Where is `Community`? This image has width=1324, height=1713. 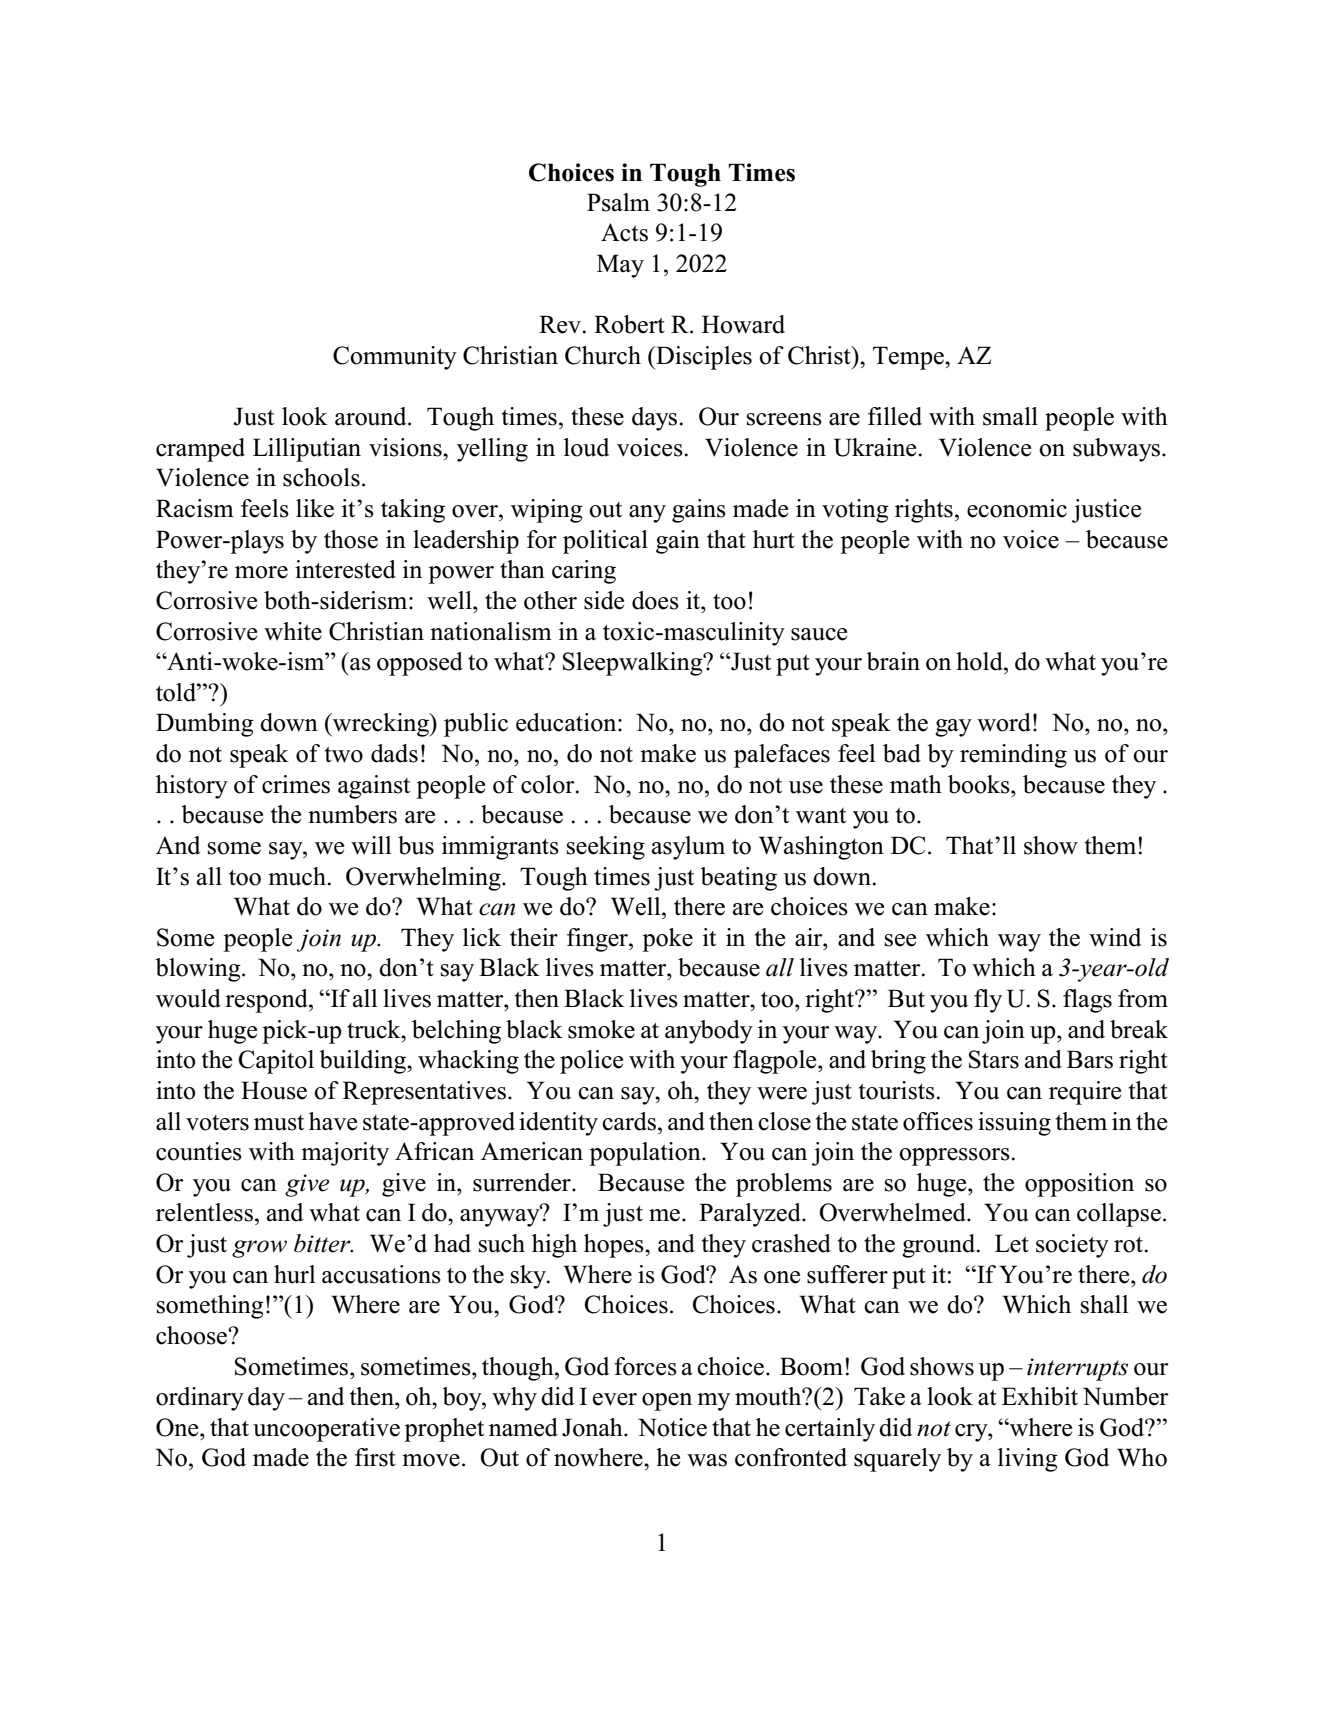 Community is located at coordinates (395, 358).
